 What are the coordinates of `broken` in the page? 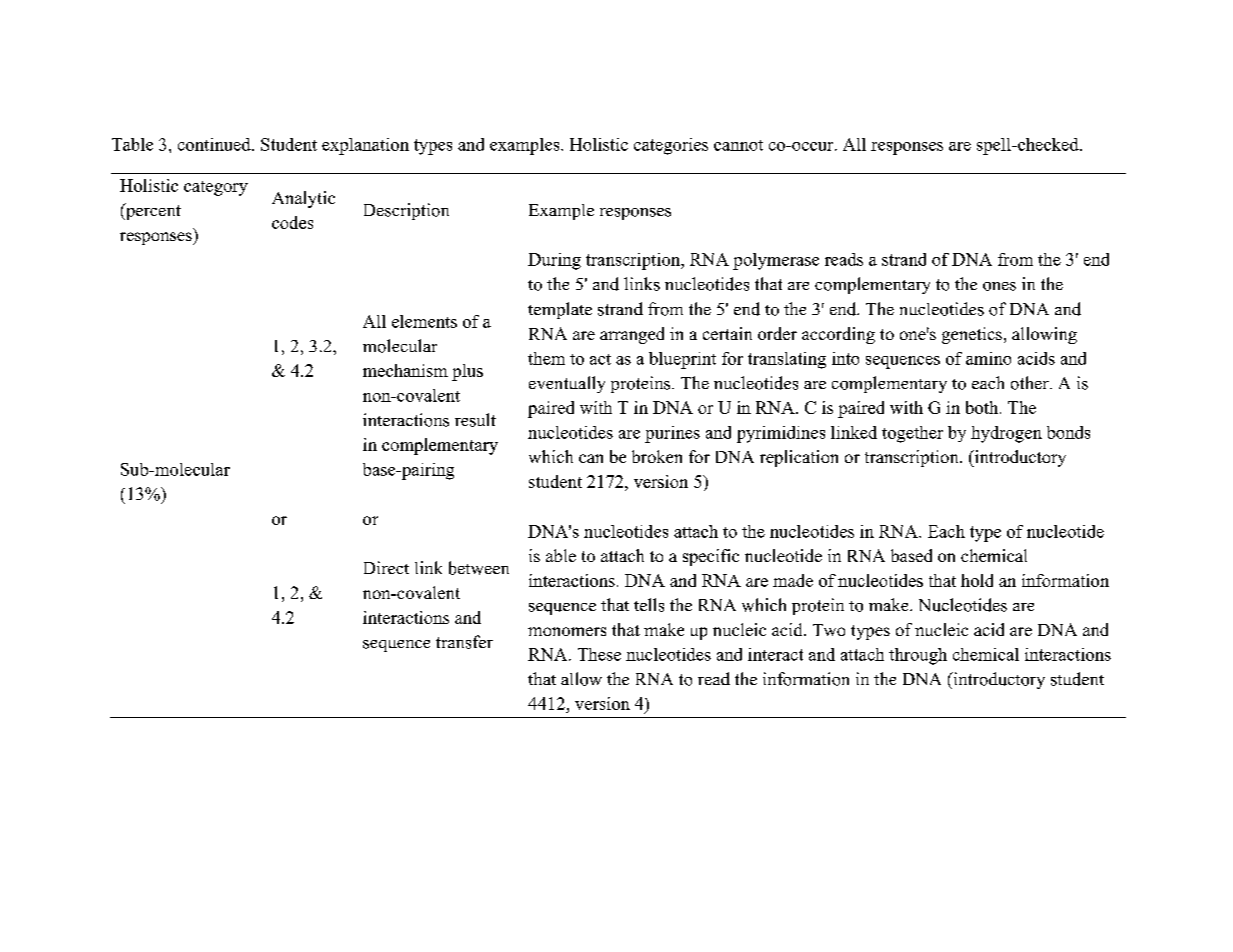 It's located at (657, 456).
